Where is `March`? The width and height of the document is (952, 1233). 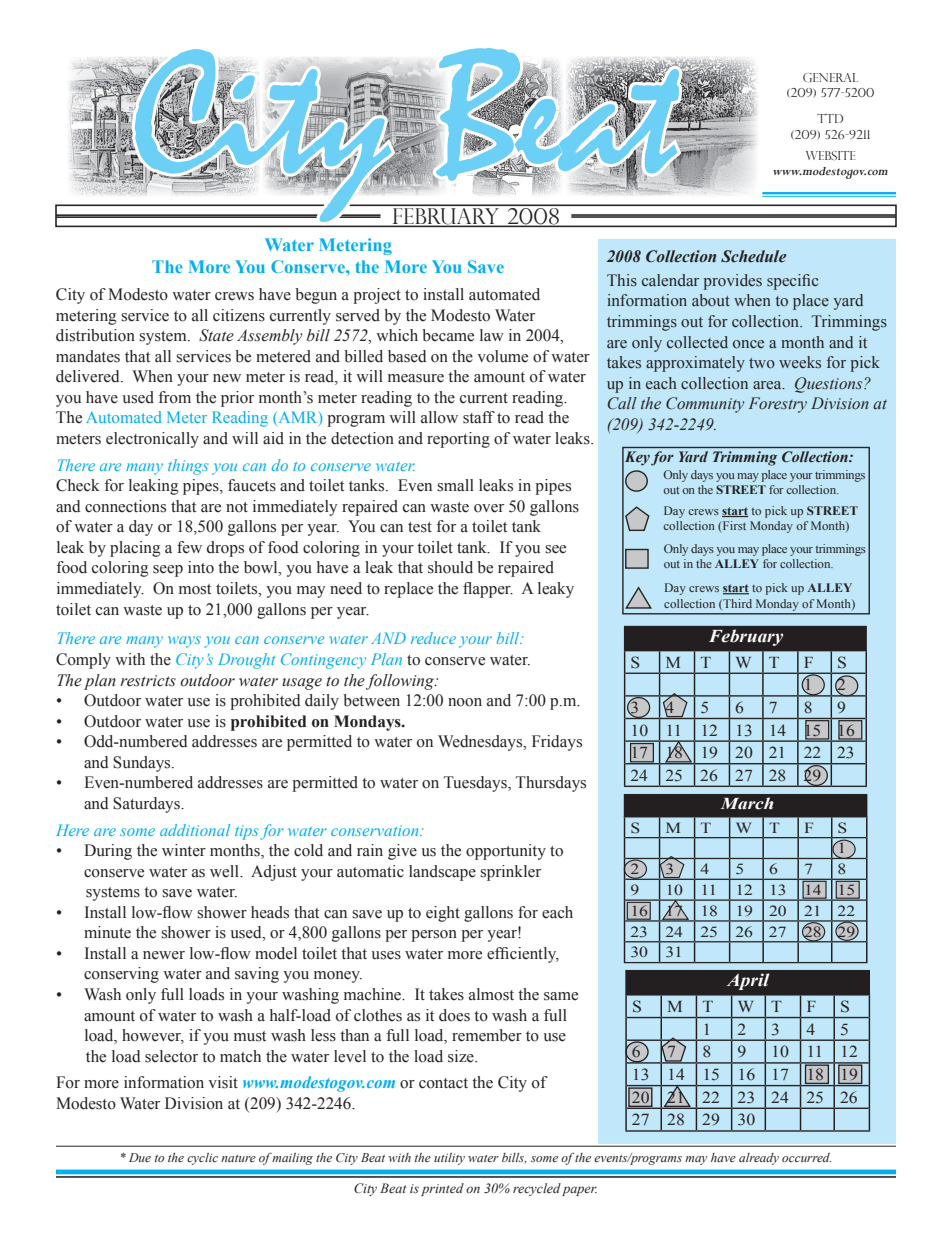 March is located at coordinates (747, 803).
